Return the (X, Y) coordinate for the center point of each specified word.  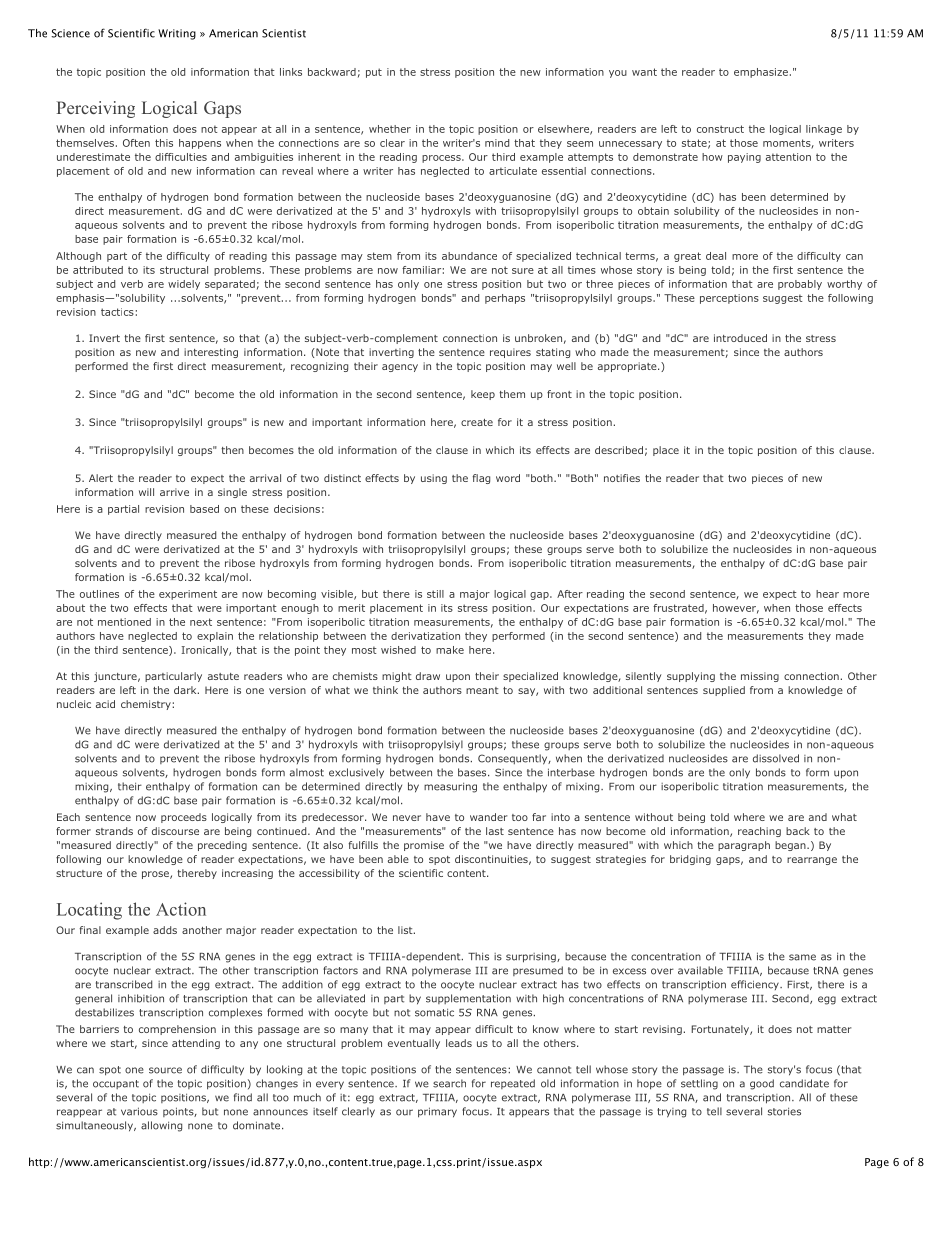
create (477, 422)
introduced (740, 338)
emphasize (761, 73)
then (232, 450)
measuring (450, 787)
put (374, 73)
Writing (177, 34)
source (165, 1070)
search (449, 1083)
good (762, 1084)
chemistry (147, 705)
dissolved (776, 758)
